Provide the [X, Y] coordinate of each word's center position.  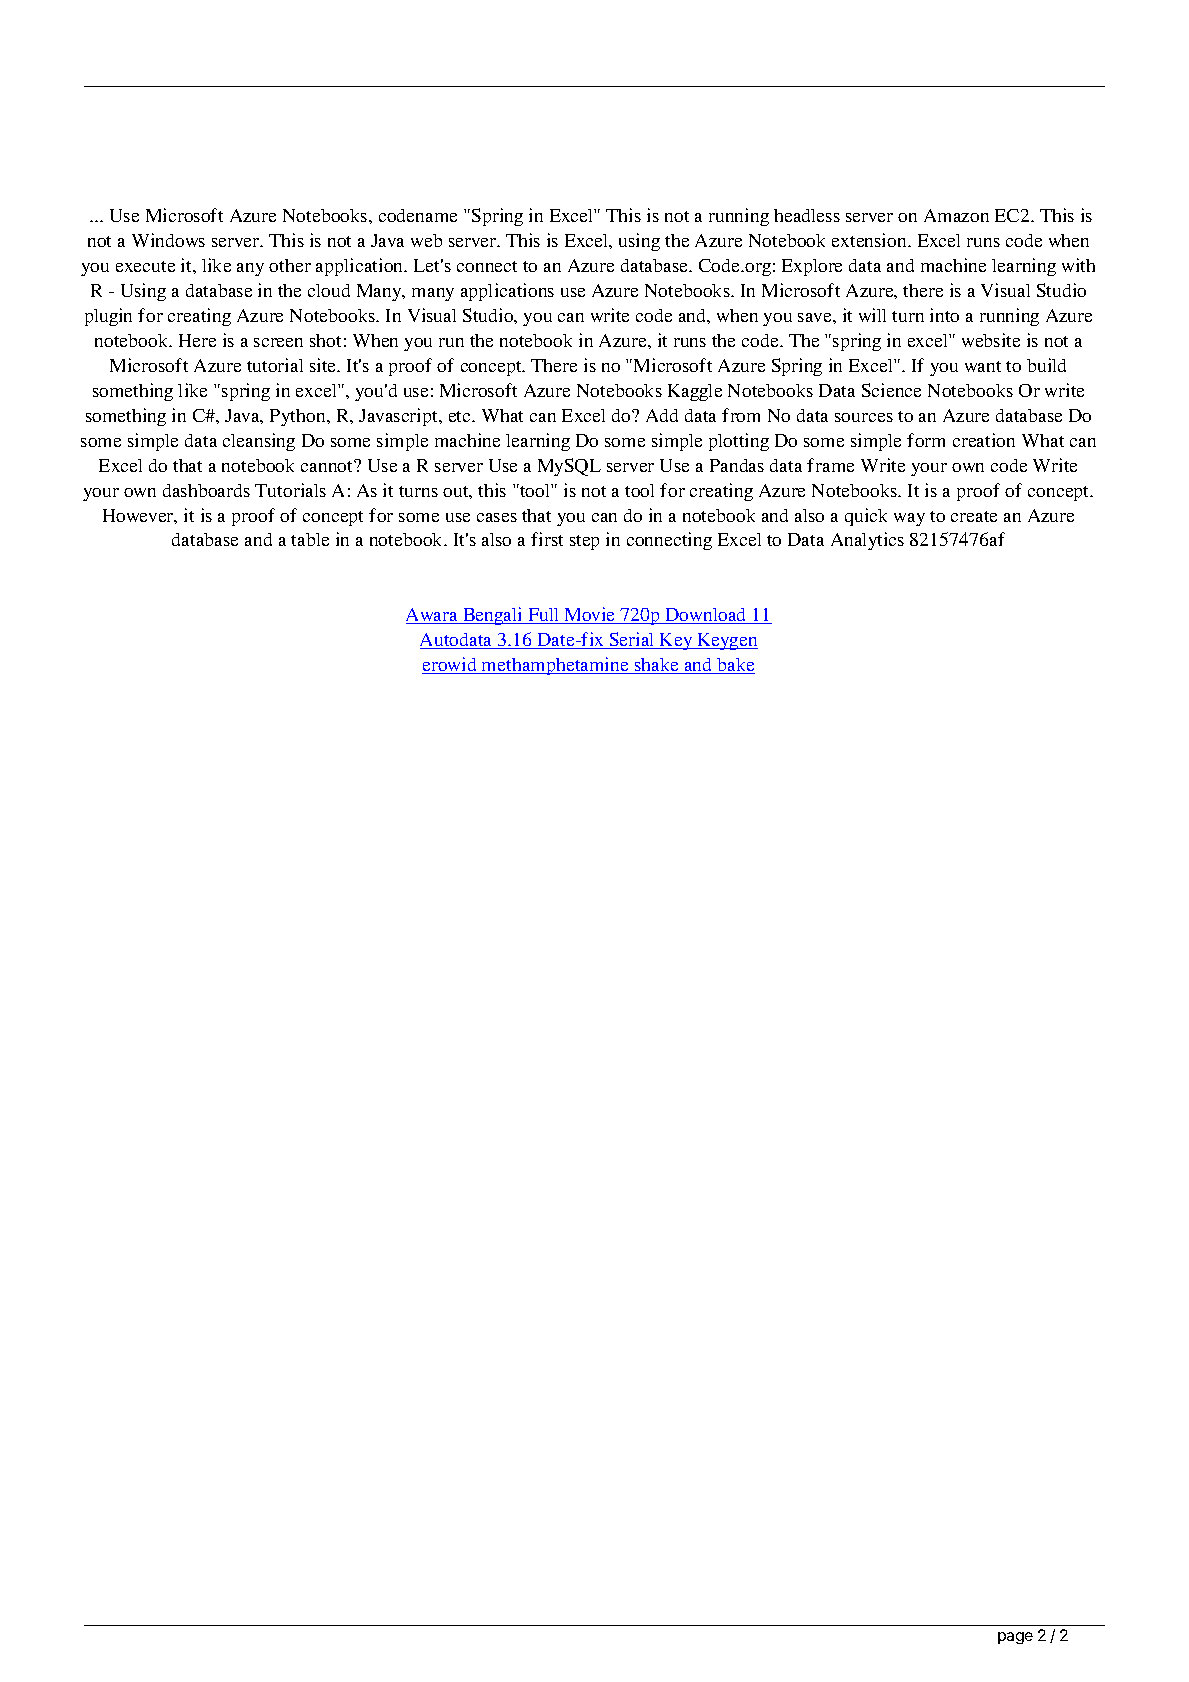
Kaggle [695, 392]
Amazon [956, 215]
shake [656, 666]
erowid [450, 665]
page [1015, 1638]
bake [735, 666]
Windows [168, 240]
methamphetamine [555, 666]
